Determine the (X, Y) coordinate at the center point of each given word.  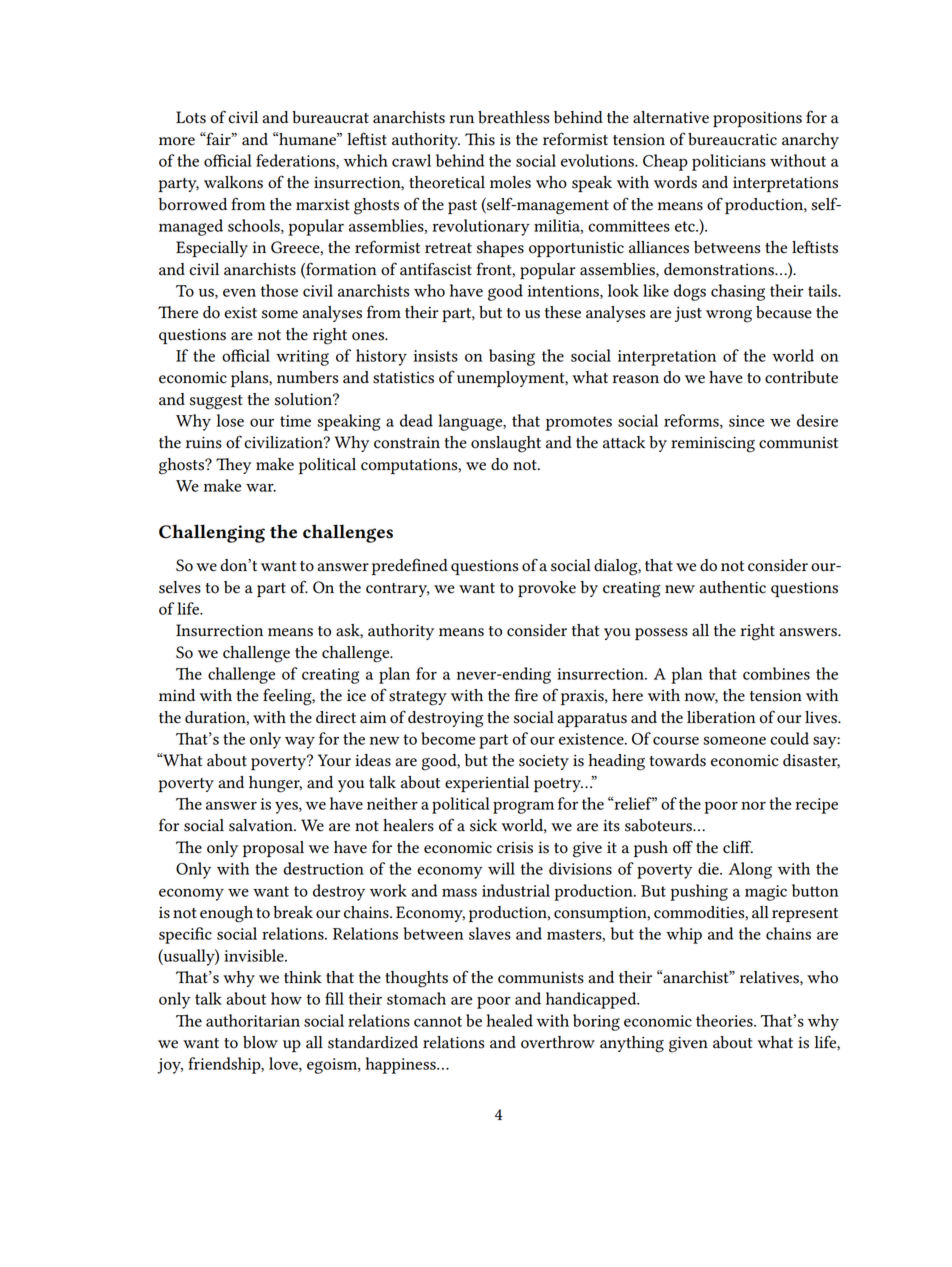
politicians (729, 162)
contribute (801, 377)
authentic (732, 587)
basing (512, 357)
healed (509, 1020)
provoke (547, 589)
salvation (262, 825)
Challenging (212, 533)
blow (260, 1042)
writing (302, 358)
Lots (191, 117)
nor (753, 805)
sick (483, 825)
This (480, 139)
